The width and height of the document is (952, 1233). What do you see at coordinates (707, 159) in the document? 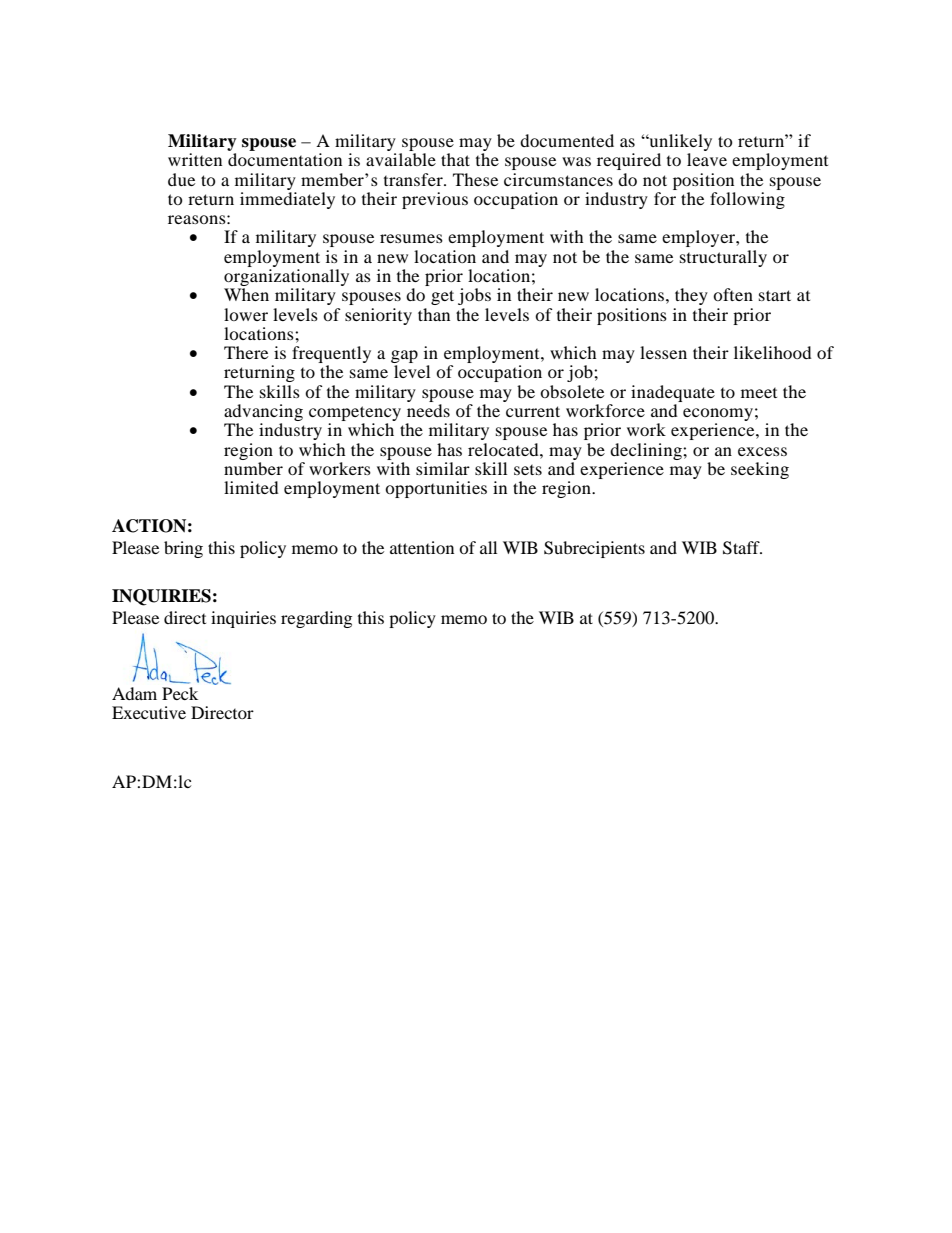
I see `leave` at bounding box center [707, 159].
